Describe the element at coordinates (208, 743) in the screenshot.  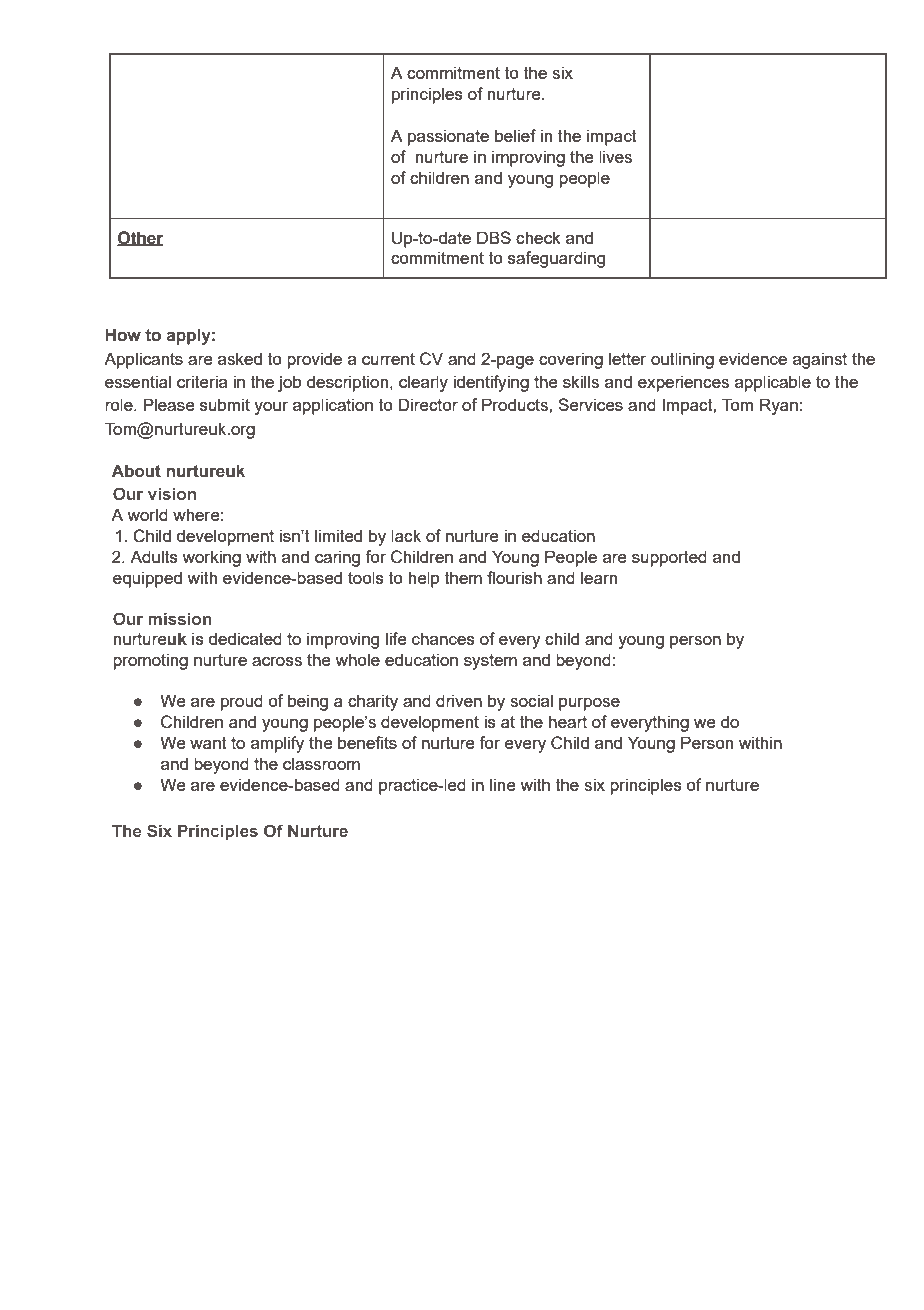
I see `want` at that location.
